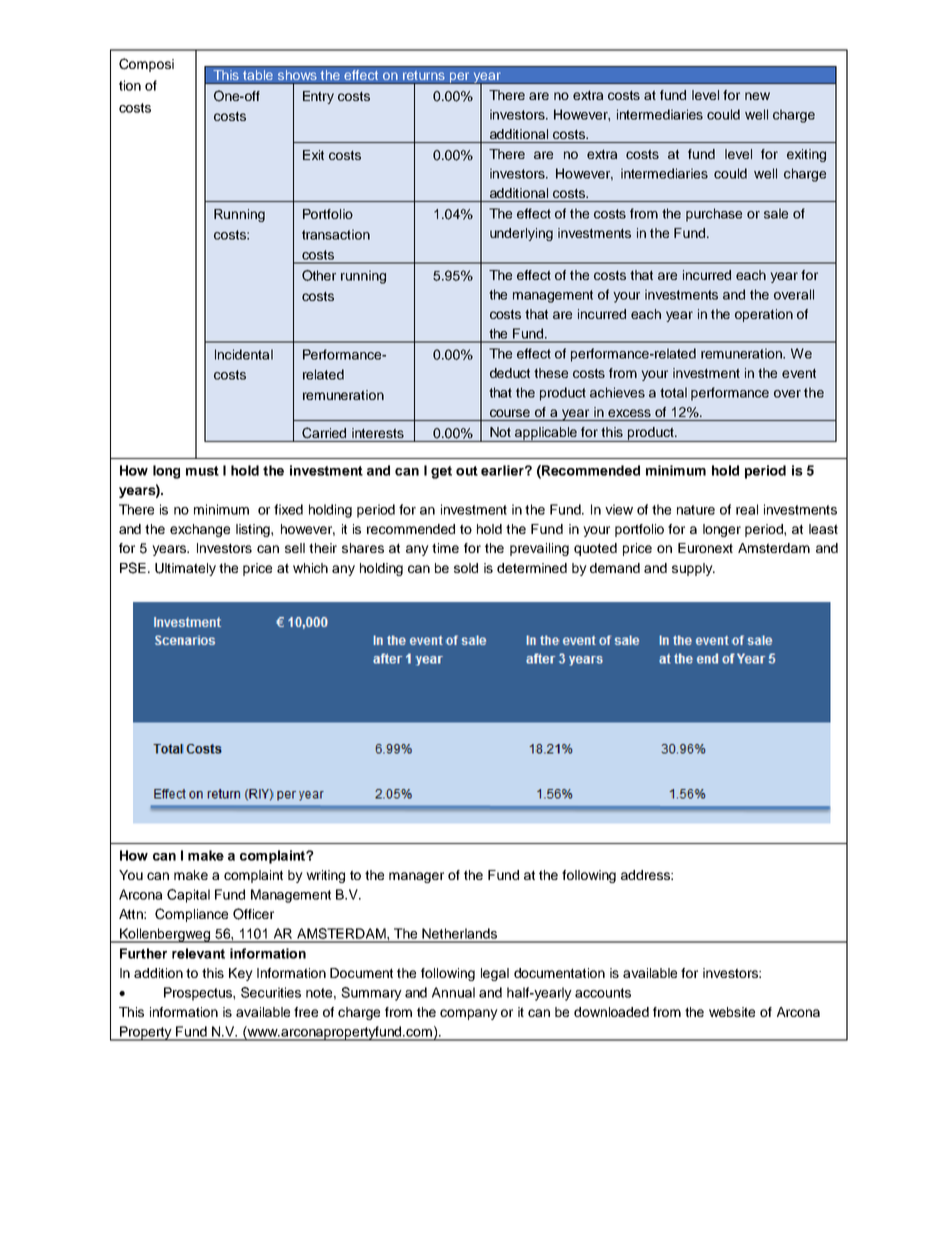  I want to click on Entry, so click(318, 97).
